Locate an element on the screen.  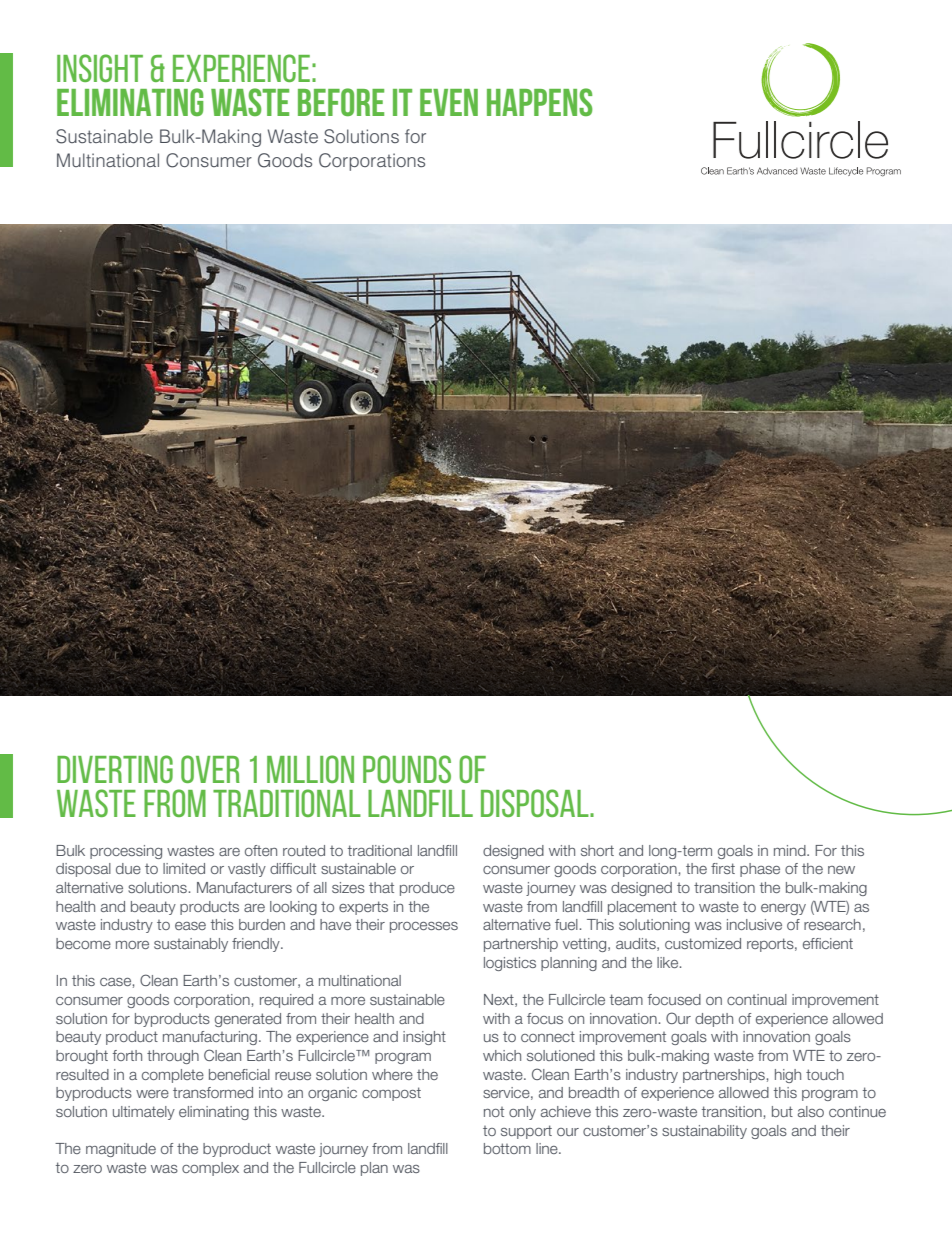
HAPPENS is located at coordinates (540, 102).
